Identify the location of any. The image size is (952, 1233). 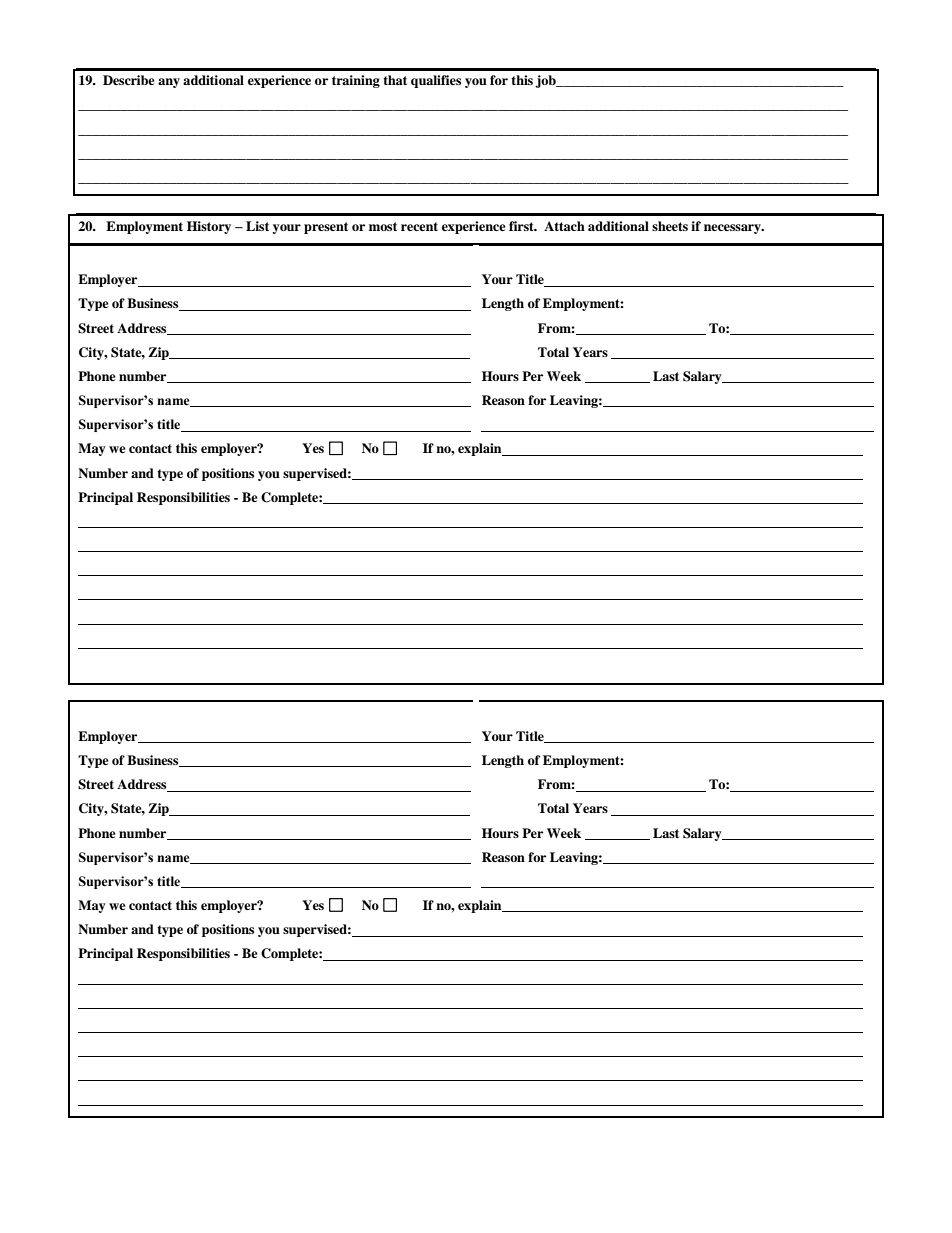
(169, 83).
